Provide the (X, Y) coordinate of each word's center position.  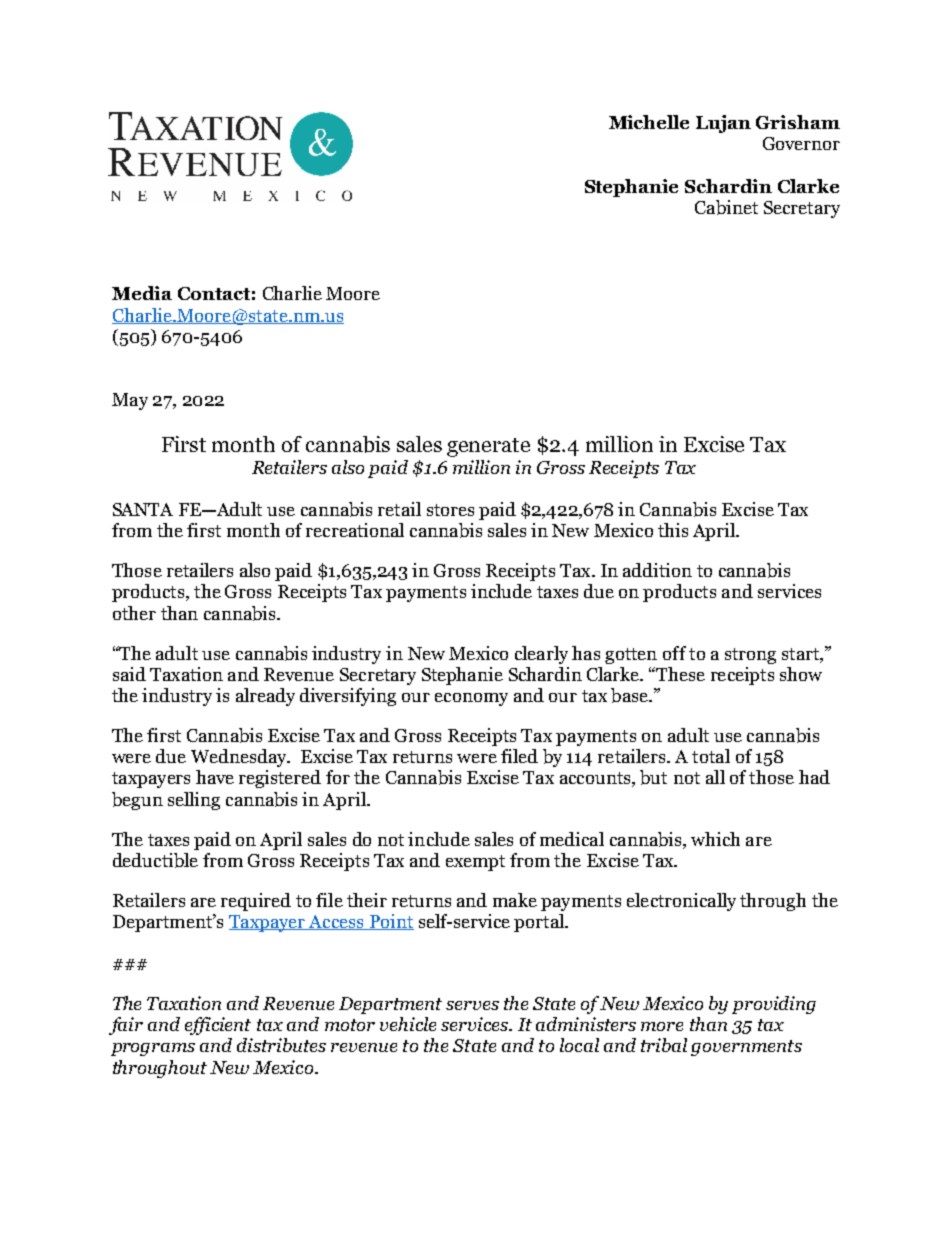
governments (746, 1048)
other (134, 613)
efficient (218, 1026)
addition (657, 570)
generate (488, 447)
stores (450, 510)
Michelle (649, 122)
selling (194, 801)
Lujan (723, 124)
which (715, 839)
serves (472, 1005)
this (673, 530)
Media (142, 293)
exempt (475, 863)
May (130, 401)
